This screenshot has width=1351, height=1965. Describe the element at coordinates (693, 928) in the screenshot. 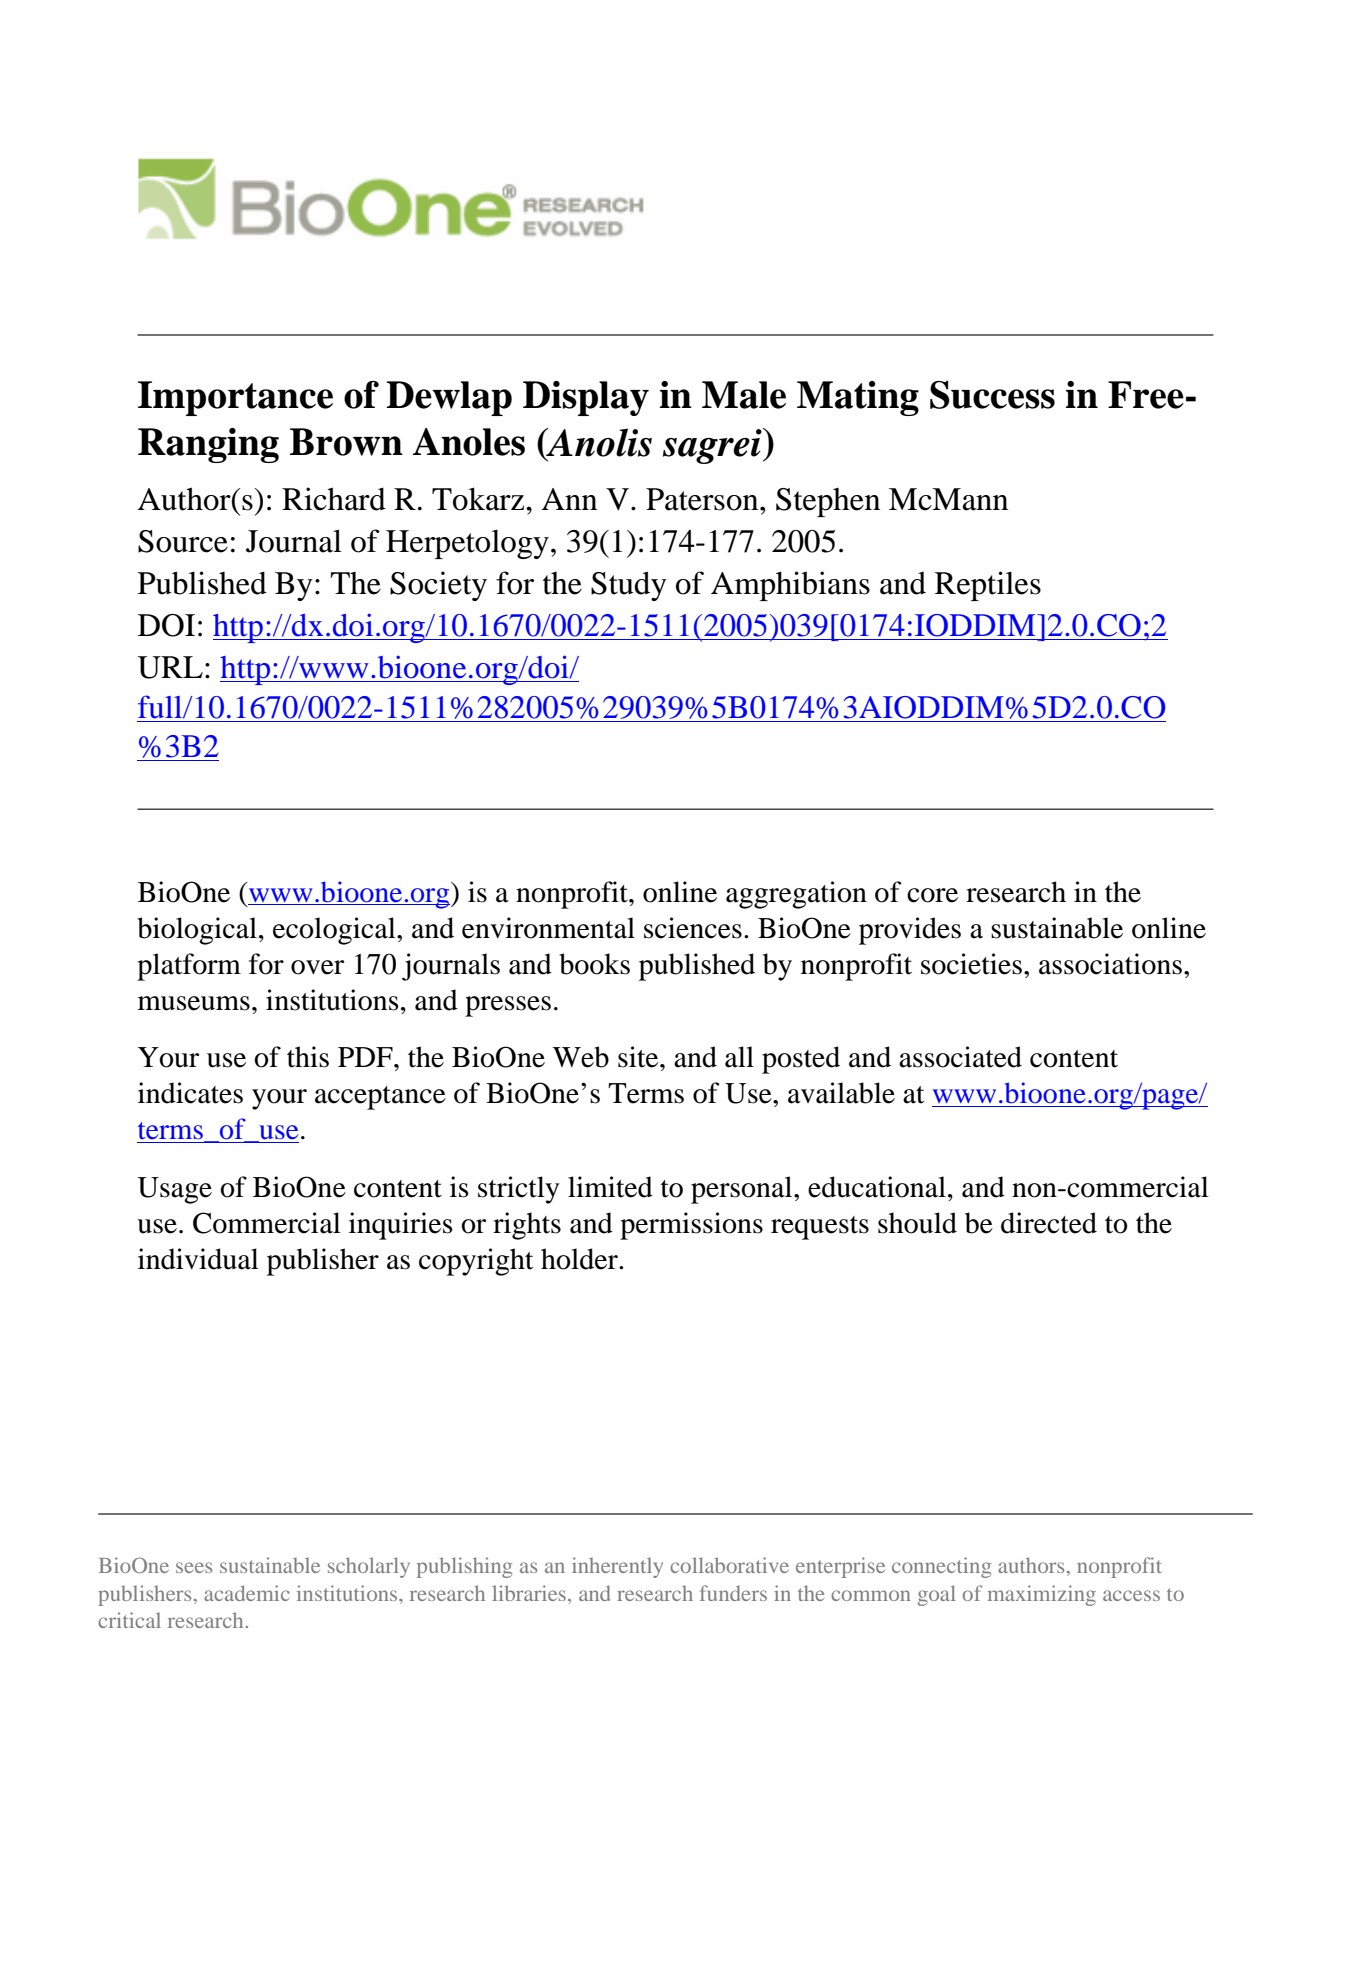

I see `sciences` at that location.
